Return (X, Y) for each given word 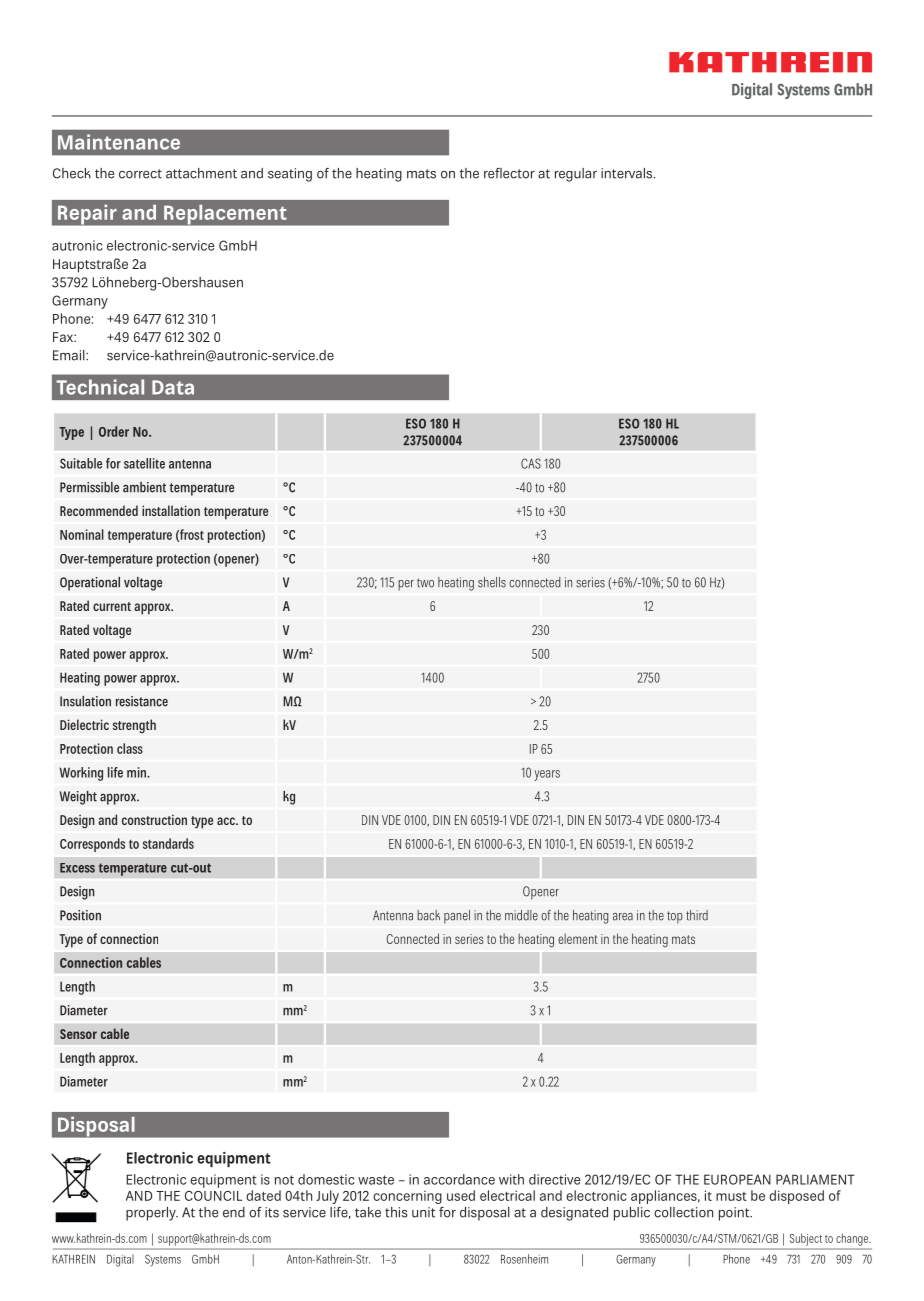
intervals (628, 173)
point (735, 1214)
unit (423, 1212)
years (547, 775)
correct (140, 174)
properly (152, 1214)
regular (576, 175)
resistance (142, 701)
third (697, 915)
